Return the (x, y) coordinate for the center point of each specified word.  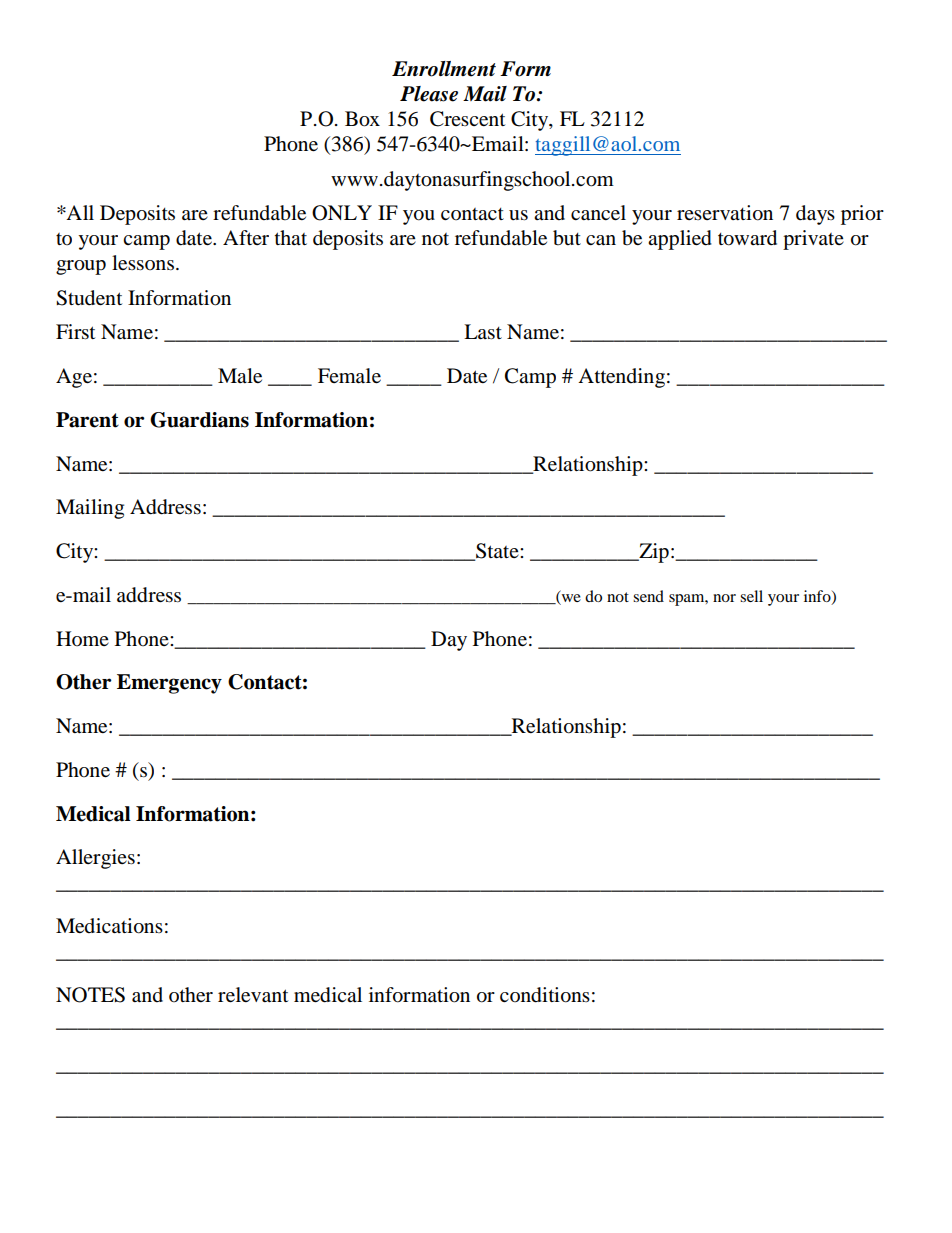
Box (362, 119)
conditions (545, 995)
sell (751, 596)
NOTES (90, 995)
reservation (725, 213)
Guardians (199, 420)
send (648, 596)
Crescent (467, 119)
